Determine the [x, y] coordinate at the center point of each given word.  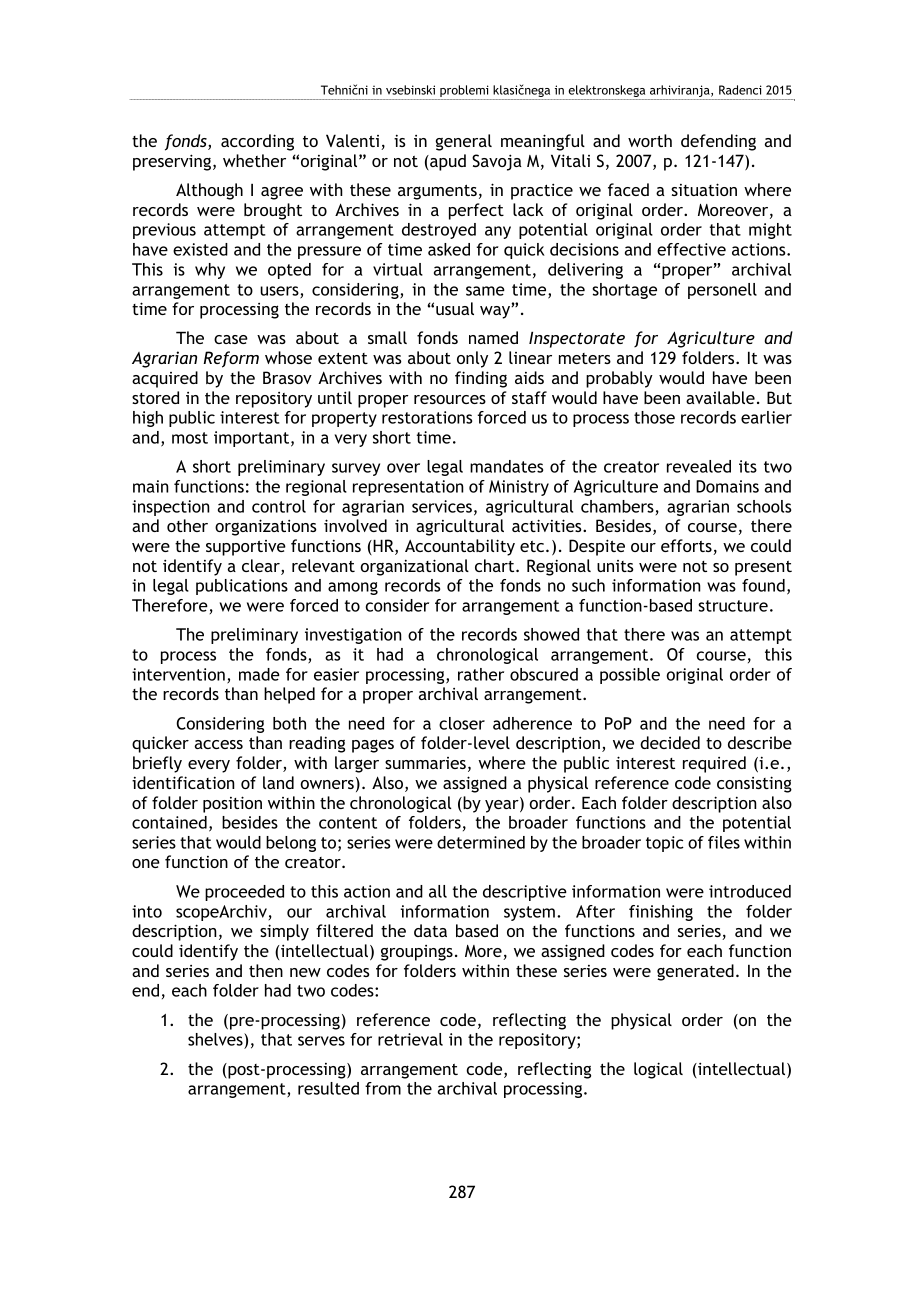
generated [695, 972]
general [464, 142]
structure [733, 606]
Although [209, 191]
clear [262, 567]
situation [704, 189]
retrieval [410, 1039]
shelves [216, 1039]
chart [496, 565]
